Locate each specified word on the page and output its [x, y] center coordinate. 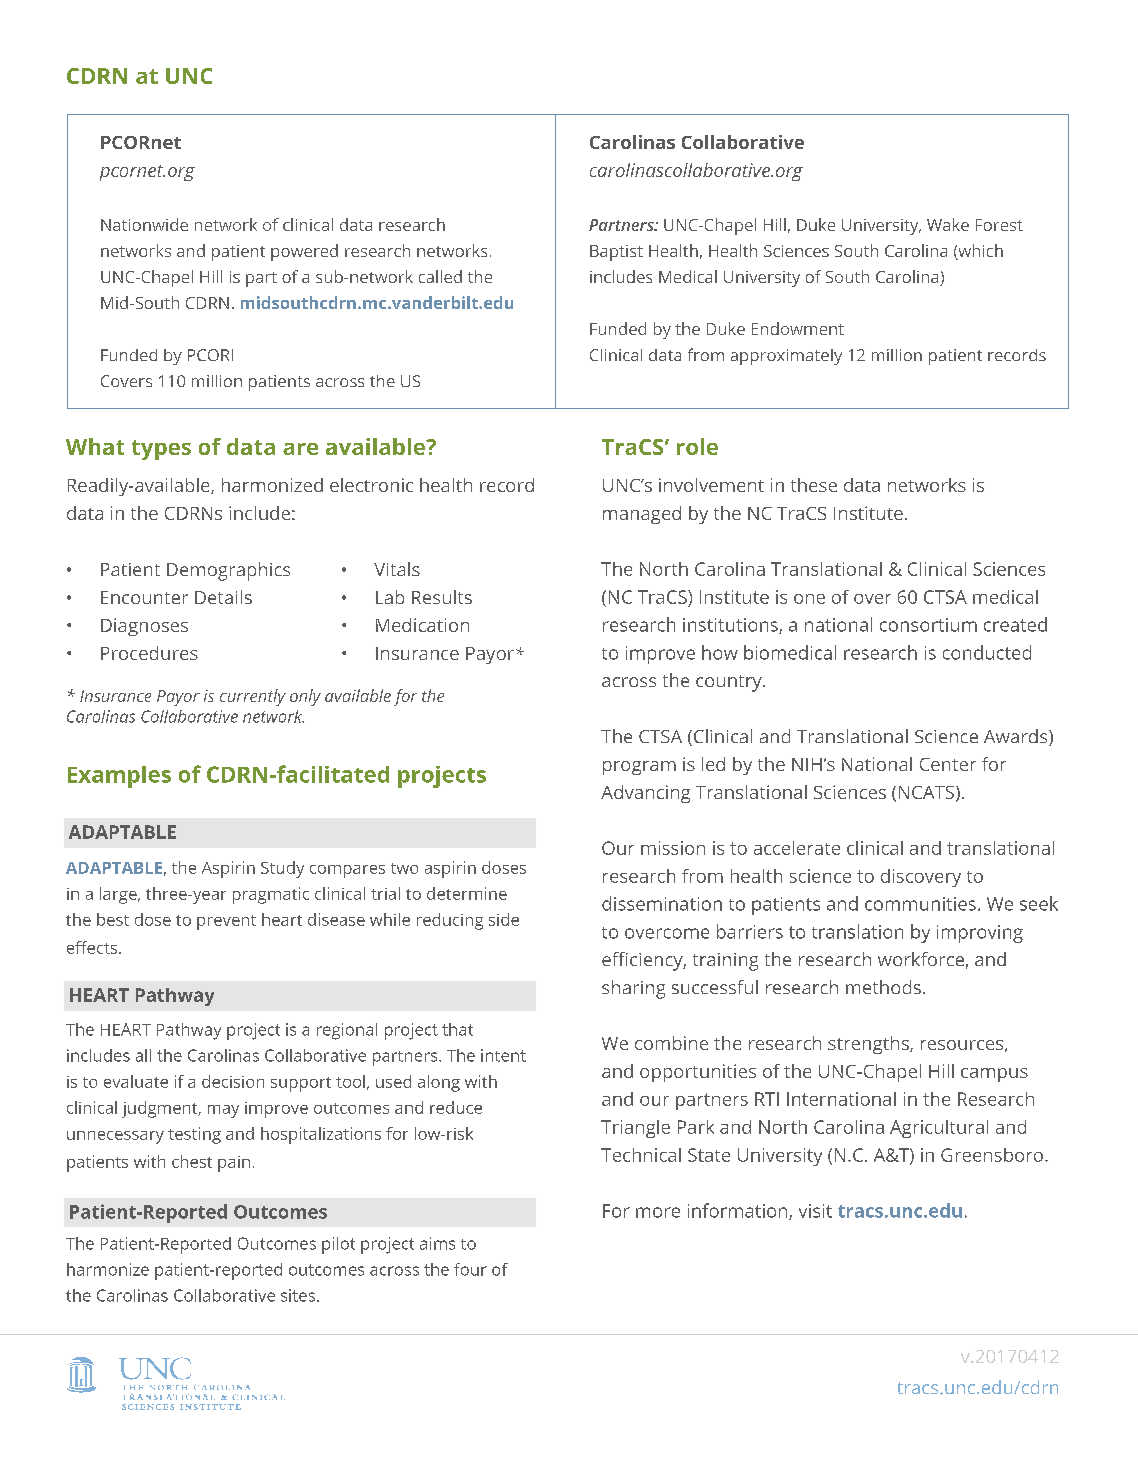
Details [223, 597]
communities [920, 904]
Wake [948, 224]
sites [298, 1295]
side [504, 919]
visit [815, 1211]
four [470, 1269]
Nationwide [144, 224]
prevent [226, 922]
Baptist [616, 253]
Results [442, 597]
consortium [928, 625]
